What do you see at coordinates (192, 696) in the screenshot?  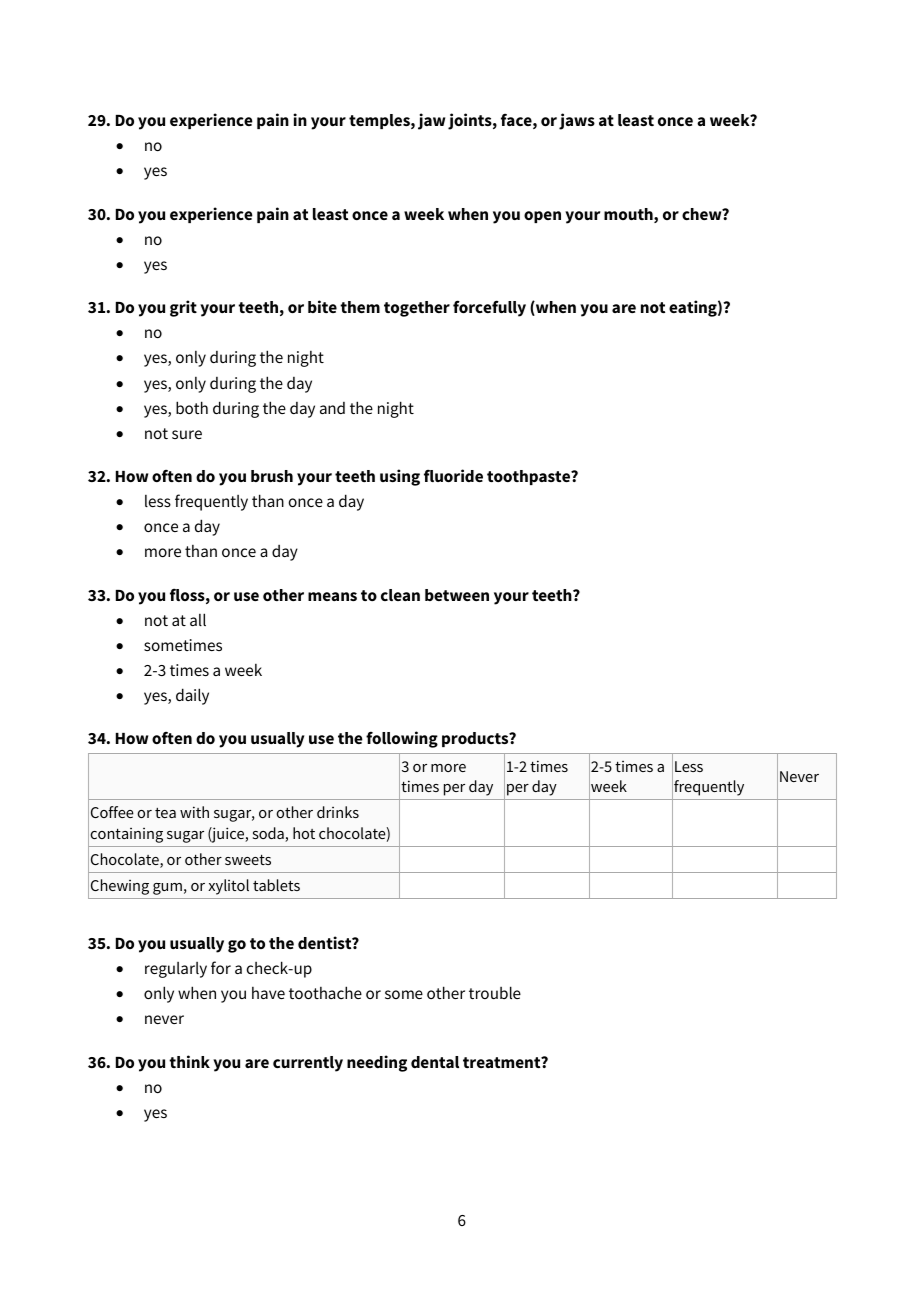 I see `daily` at bounding box center [192, 696].
